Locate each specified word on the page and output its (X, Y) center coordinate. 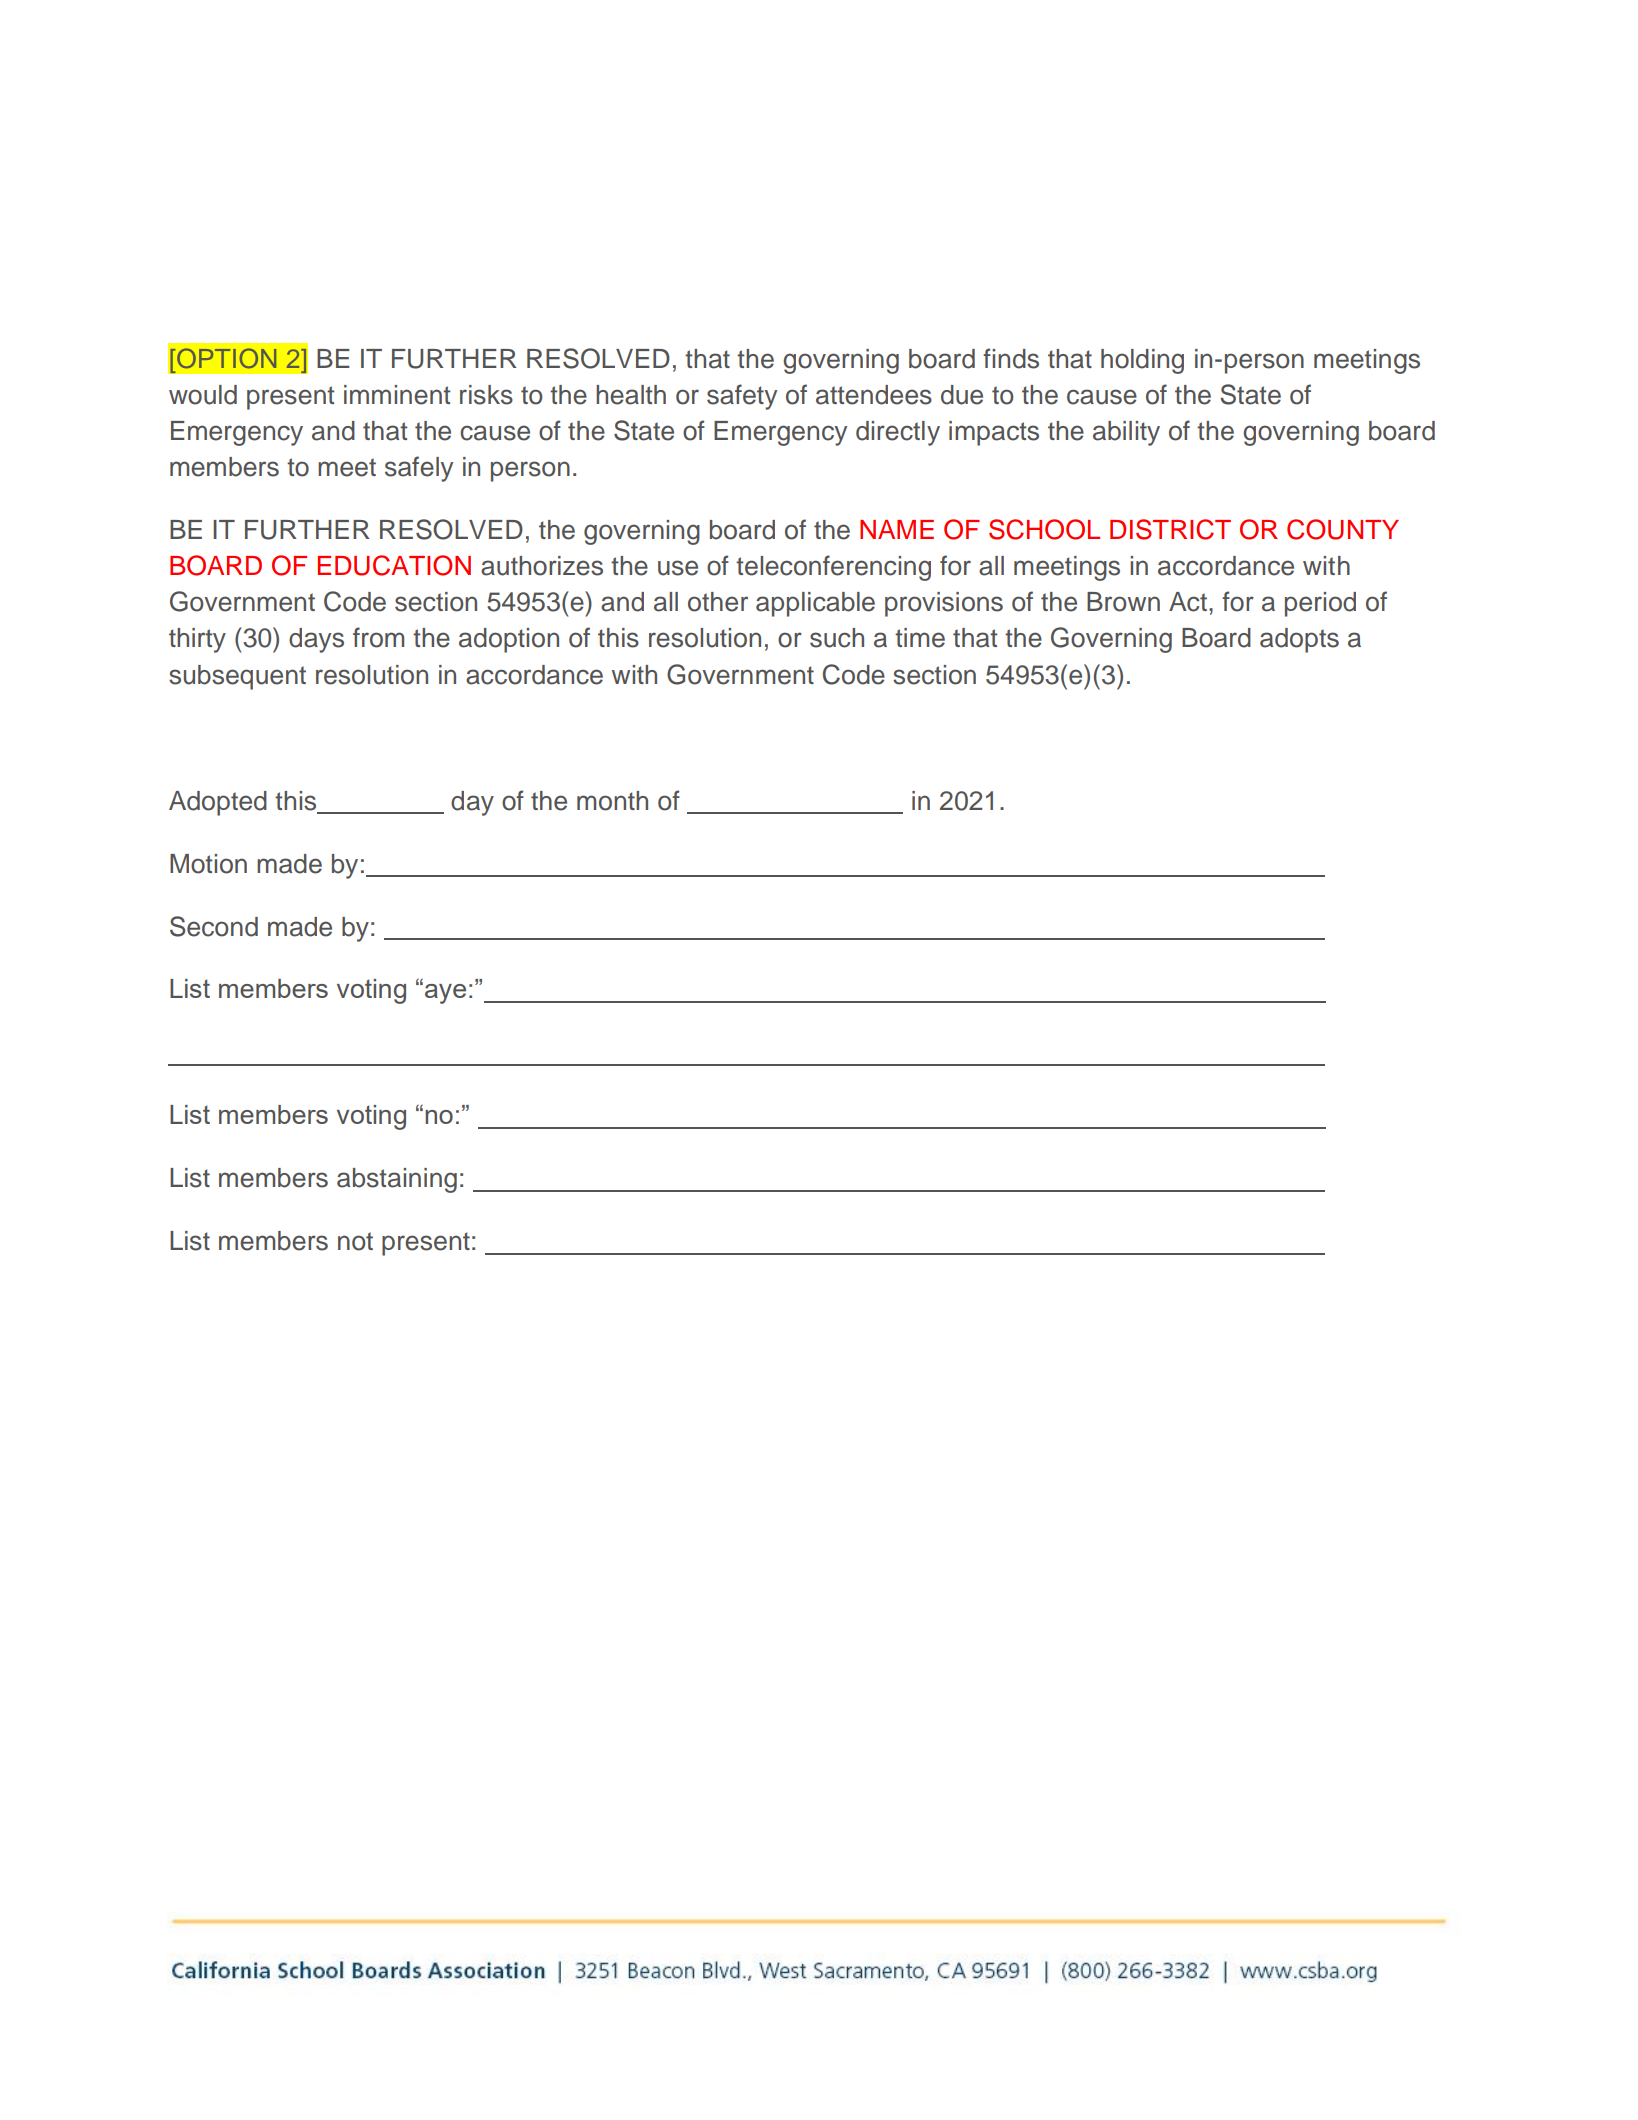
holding (1142, 361)
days (316, 640)
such (837, 638)
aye (445, 994)
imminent (397, 395)
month (612, 801)
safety (742, 397)
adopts (1299, 640)
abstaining (397, 1180)
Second (214, 926)
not (355, 1241)
